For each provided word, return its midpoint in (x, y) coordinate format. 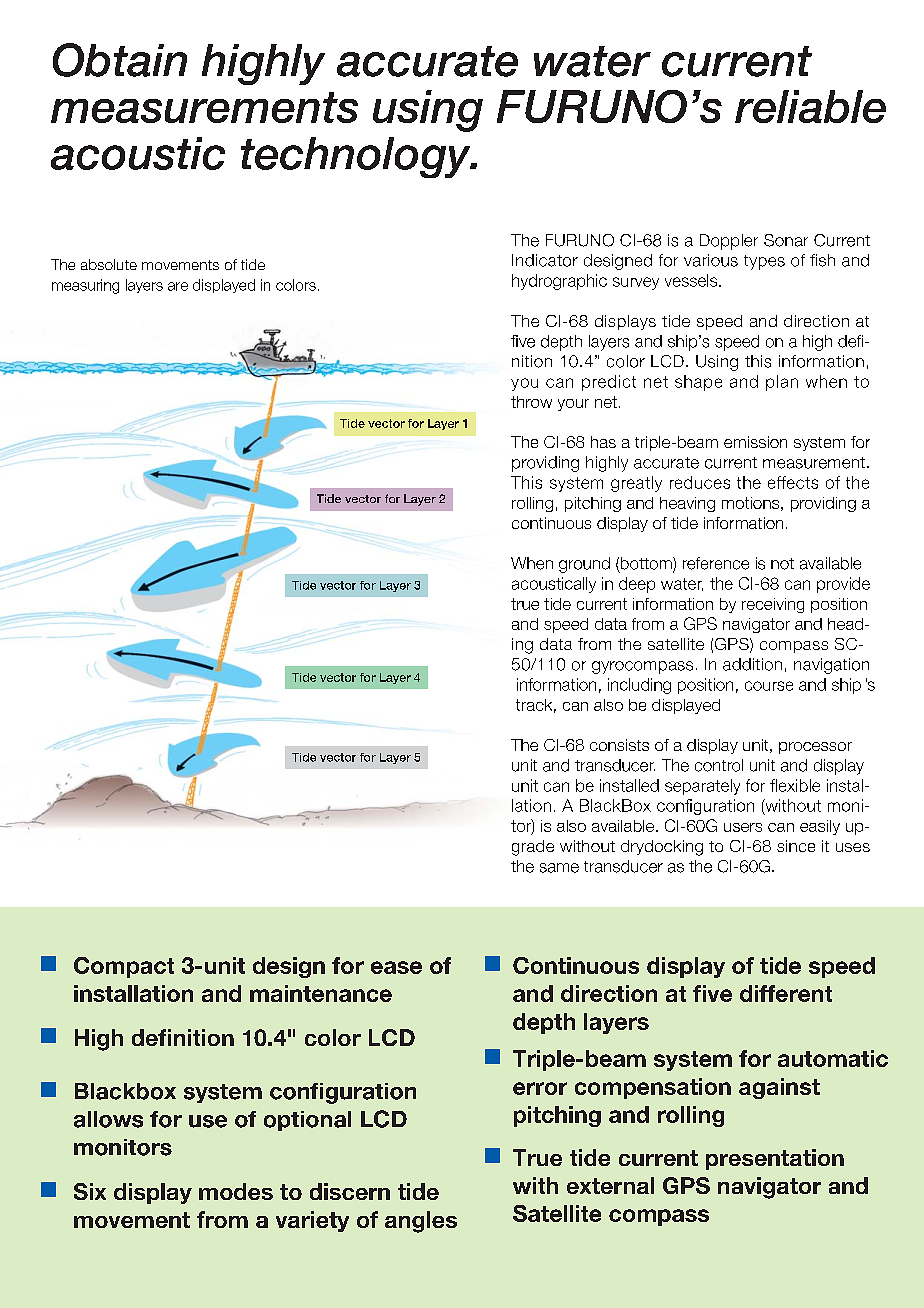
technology (357, 157)
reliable (810, 106)
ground (584, 565)
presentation (775, 1159)
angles (421, 1222)
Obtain (120, 60)
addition (752, 664)
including (639, 686)
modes (236, 1191)
